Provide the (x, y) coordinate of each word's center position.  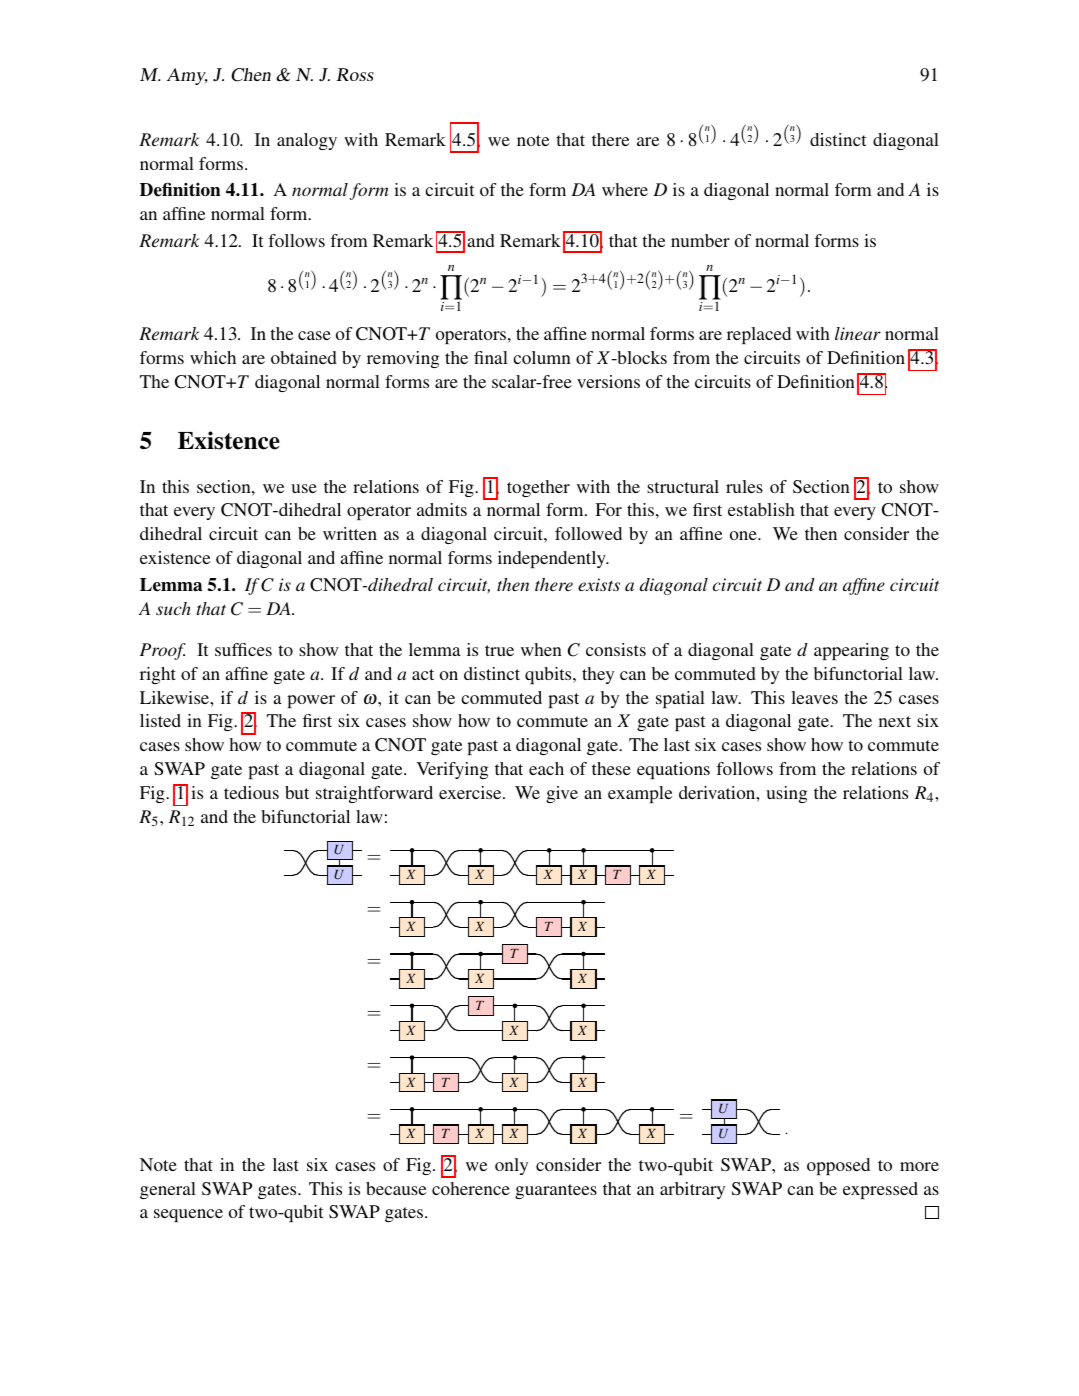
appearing (851, 651)
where (625, 189)
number (700, 240)
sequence (188, 1215)
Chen (251, 75)
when (541, 649)
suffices (243, 649)
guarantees (556, 1191)
